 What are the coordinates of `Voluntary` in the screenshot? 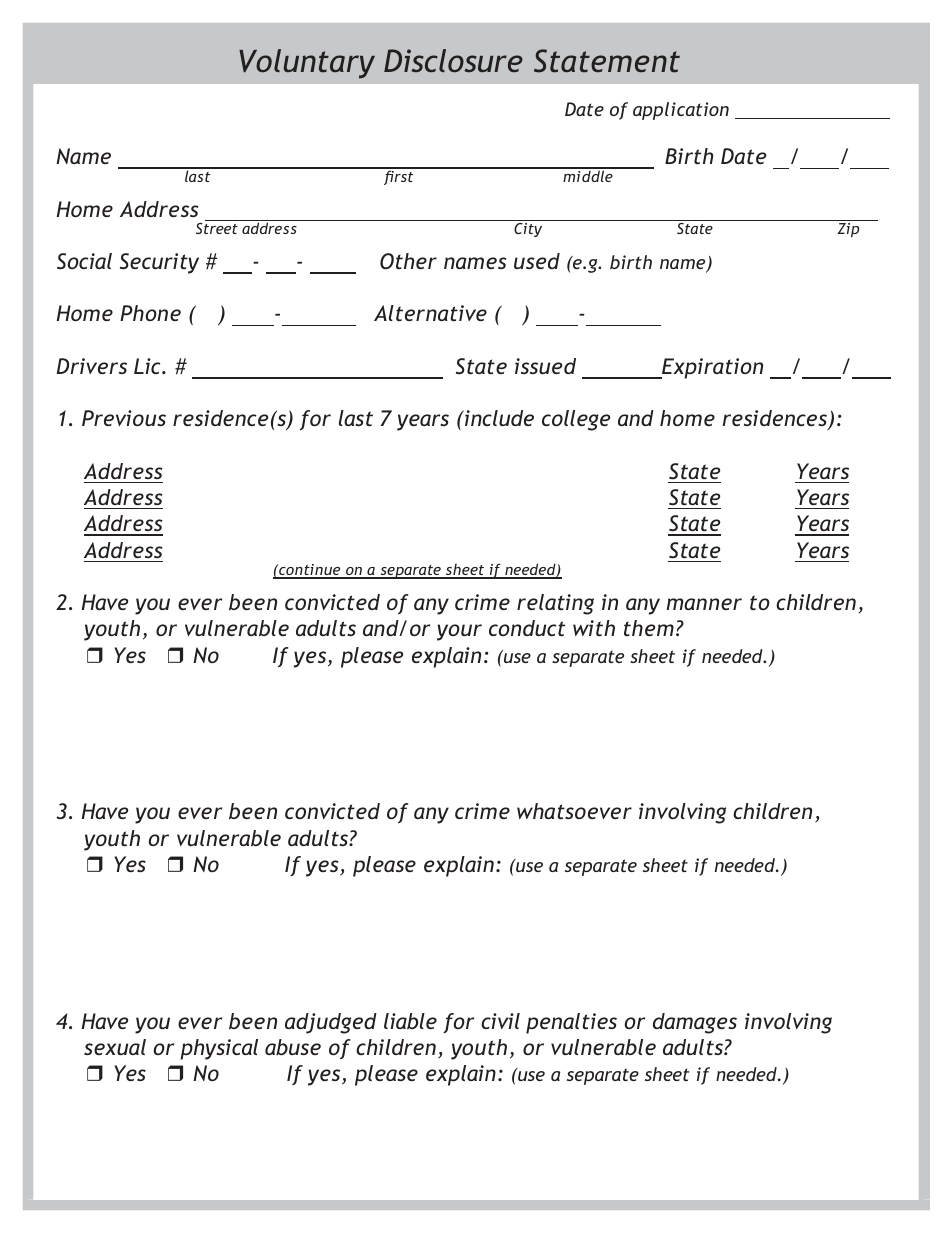 It's located at (307, 64).
